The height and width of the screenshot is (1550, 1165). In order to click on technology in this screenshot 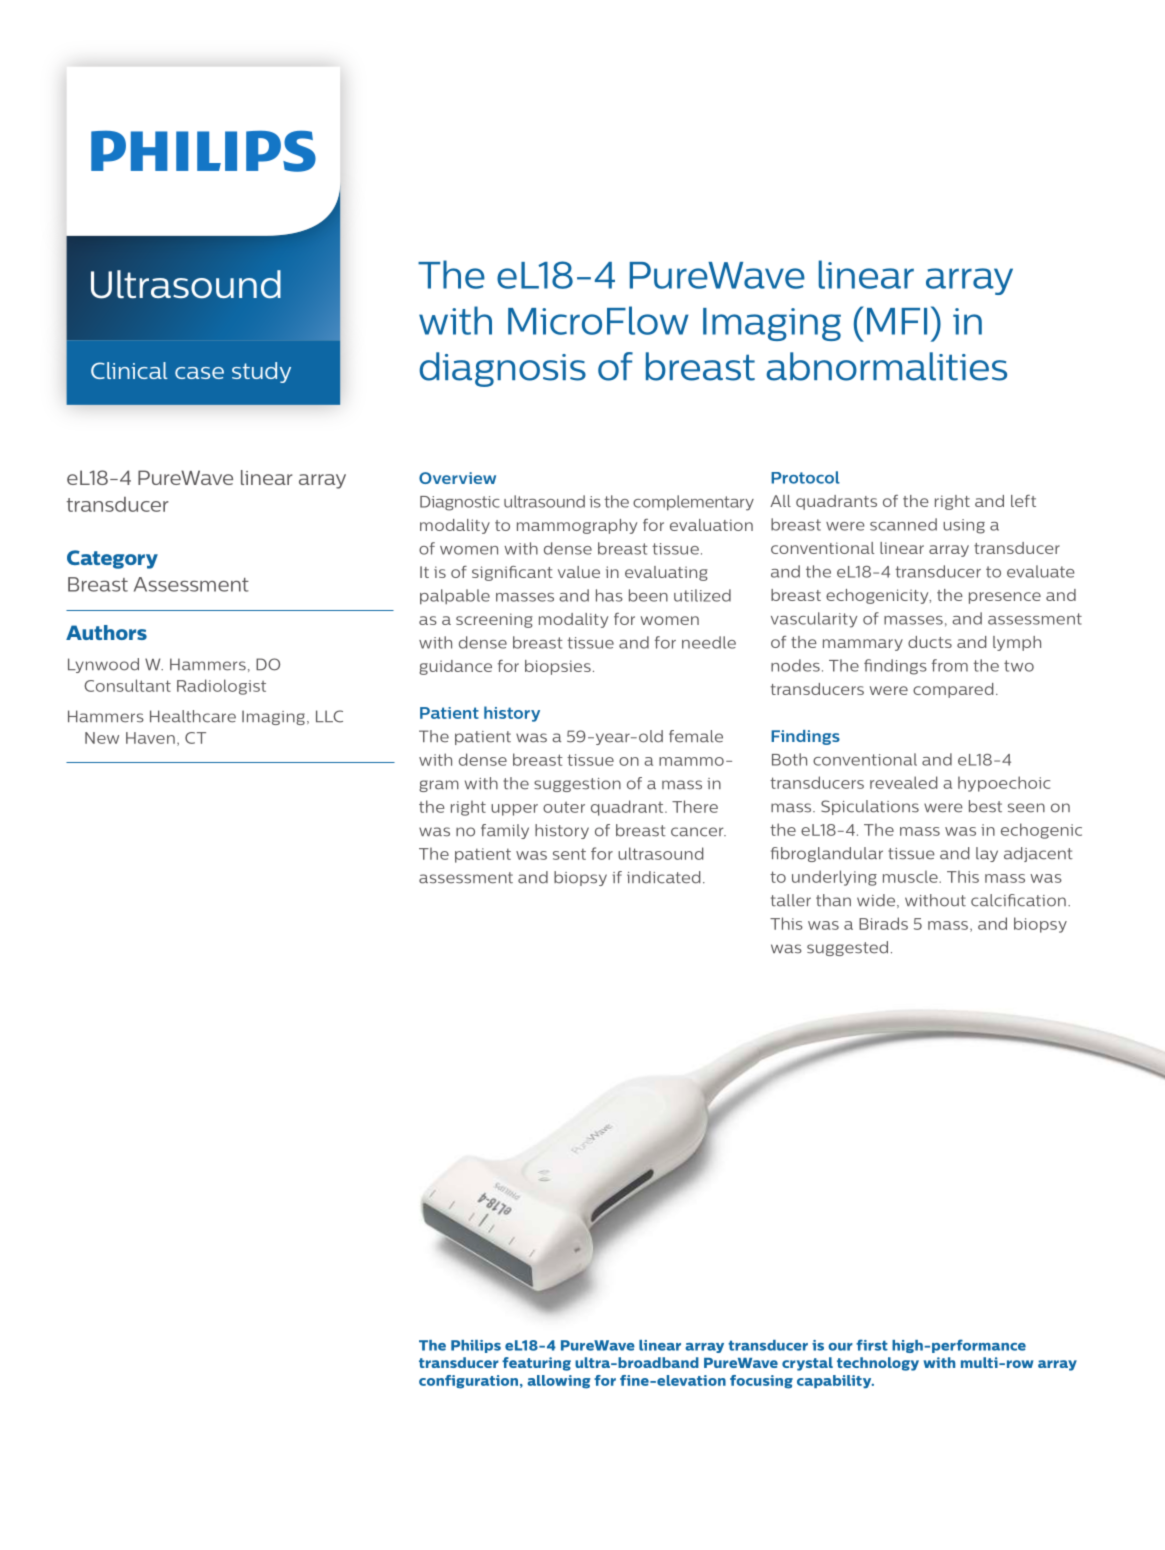, I will do `click(878, 1364)`.
